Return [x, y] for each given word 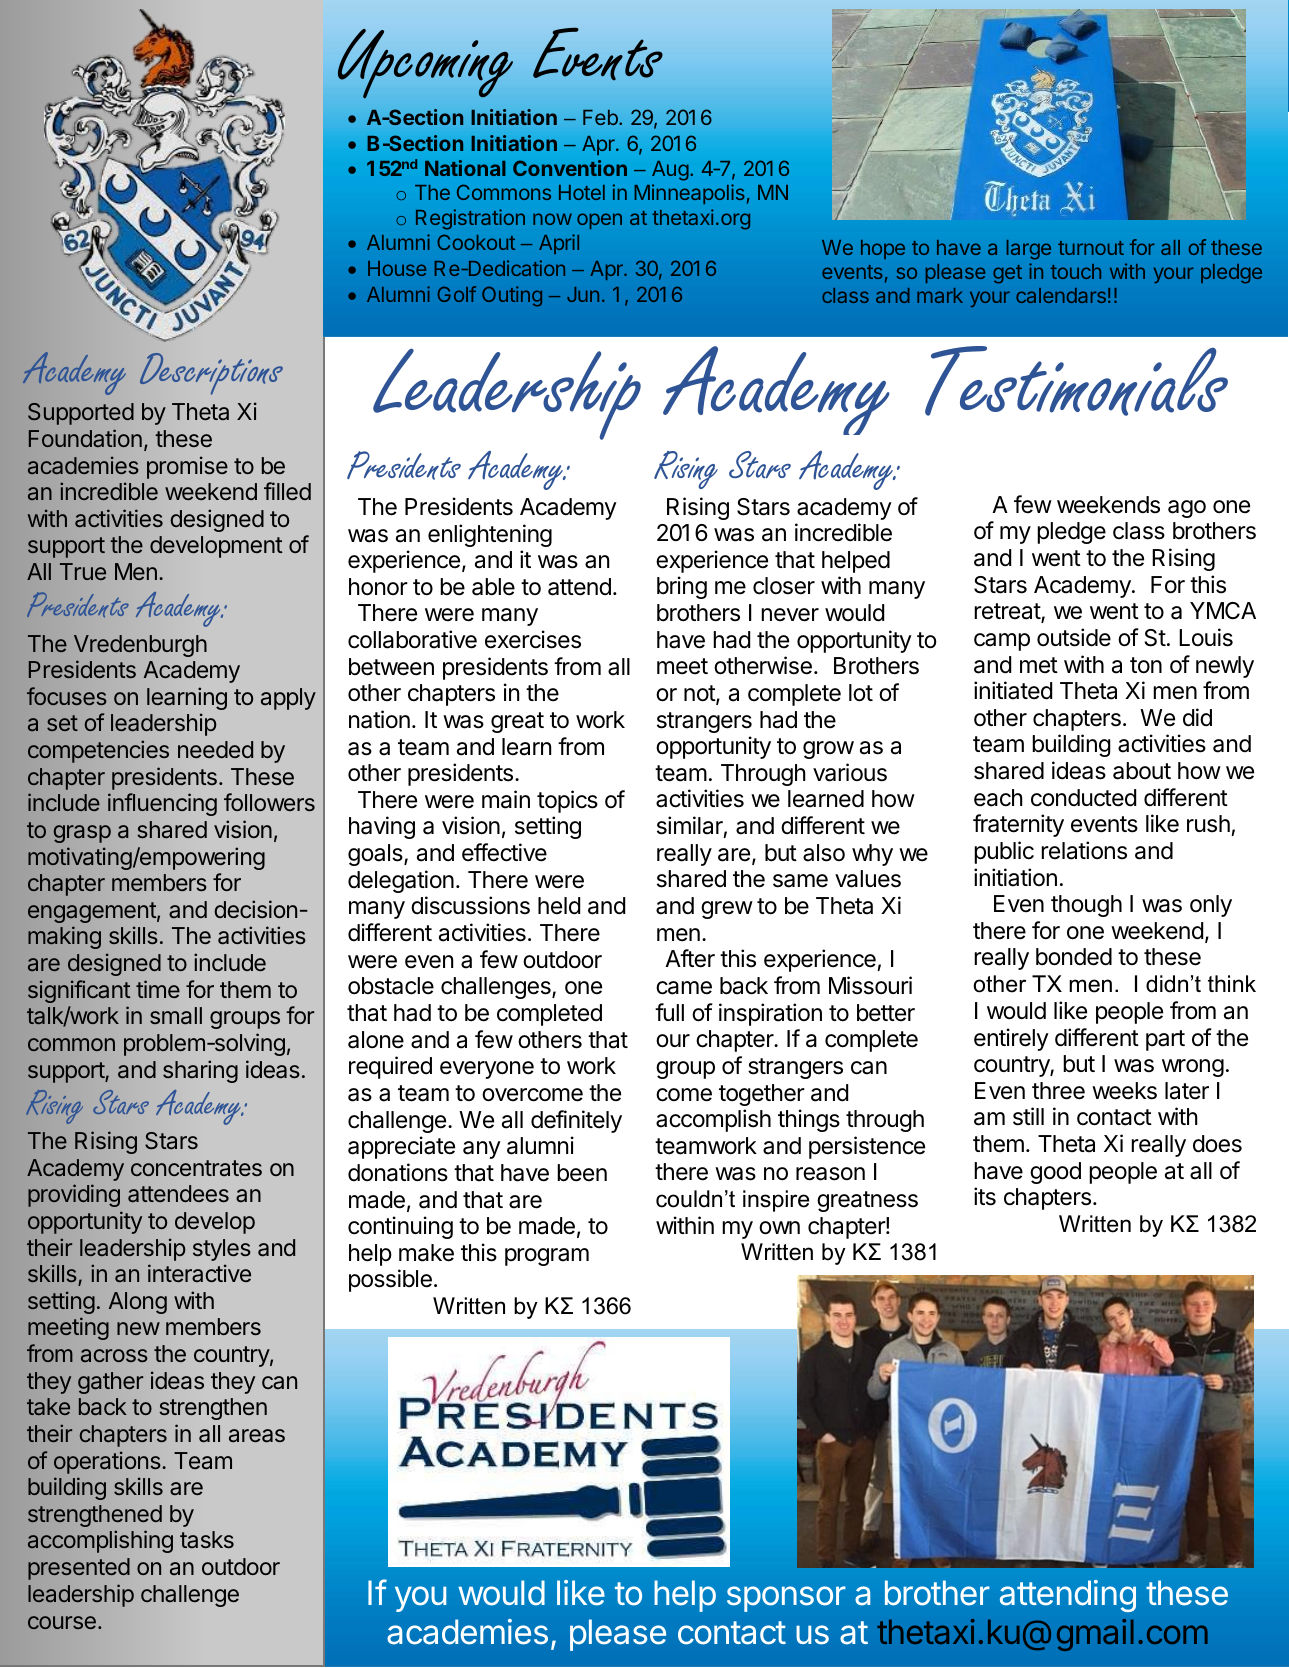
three [1058, 1091]
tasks [207, 1540]
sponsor [786, 1599]
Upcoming [425, 64]
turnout [1091, 248]
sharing [200, 1071]
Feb [601, 117]
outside [1074, 637]
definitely [576, 1121]
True [83, 571]
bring [682, 587]
